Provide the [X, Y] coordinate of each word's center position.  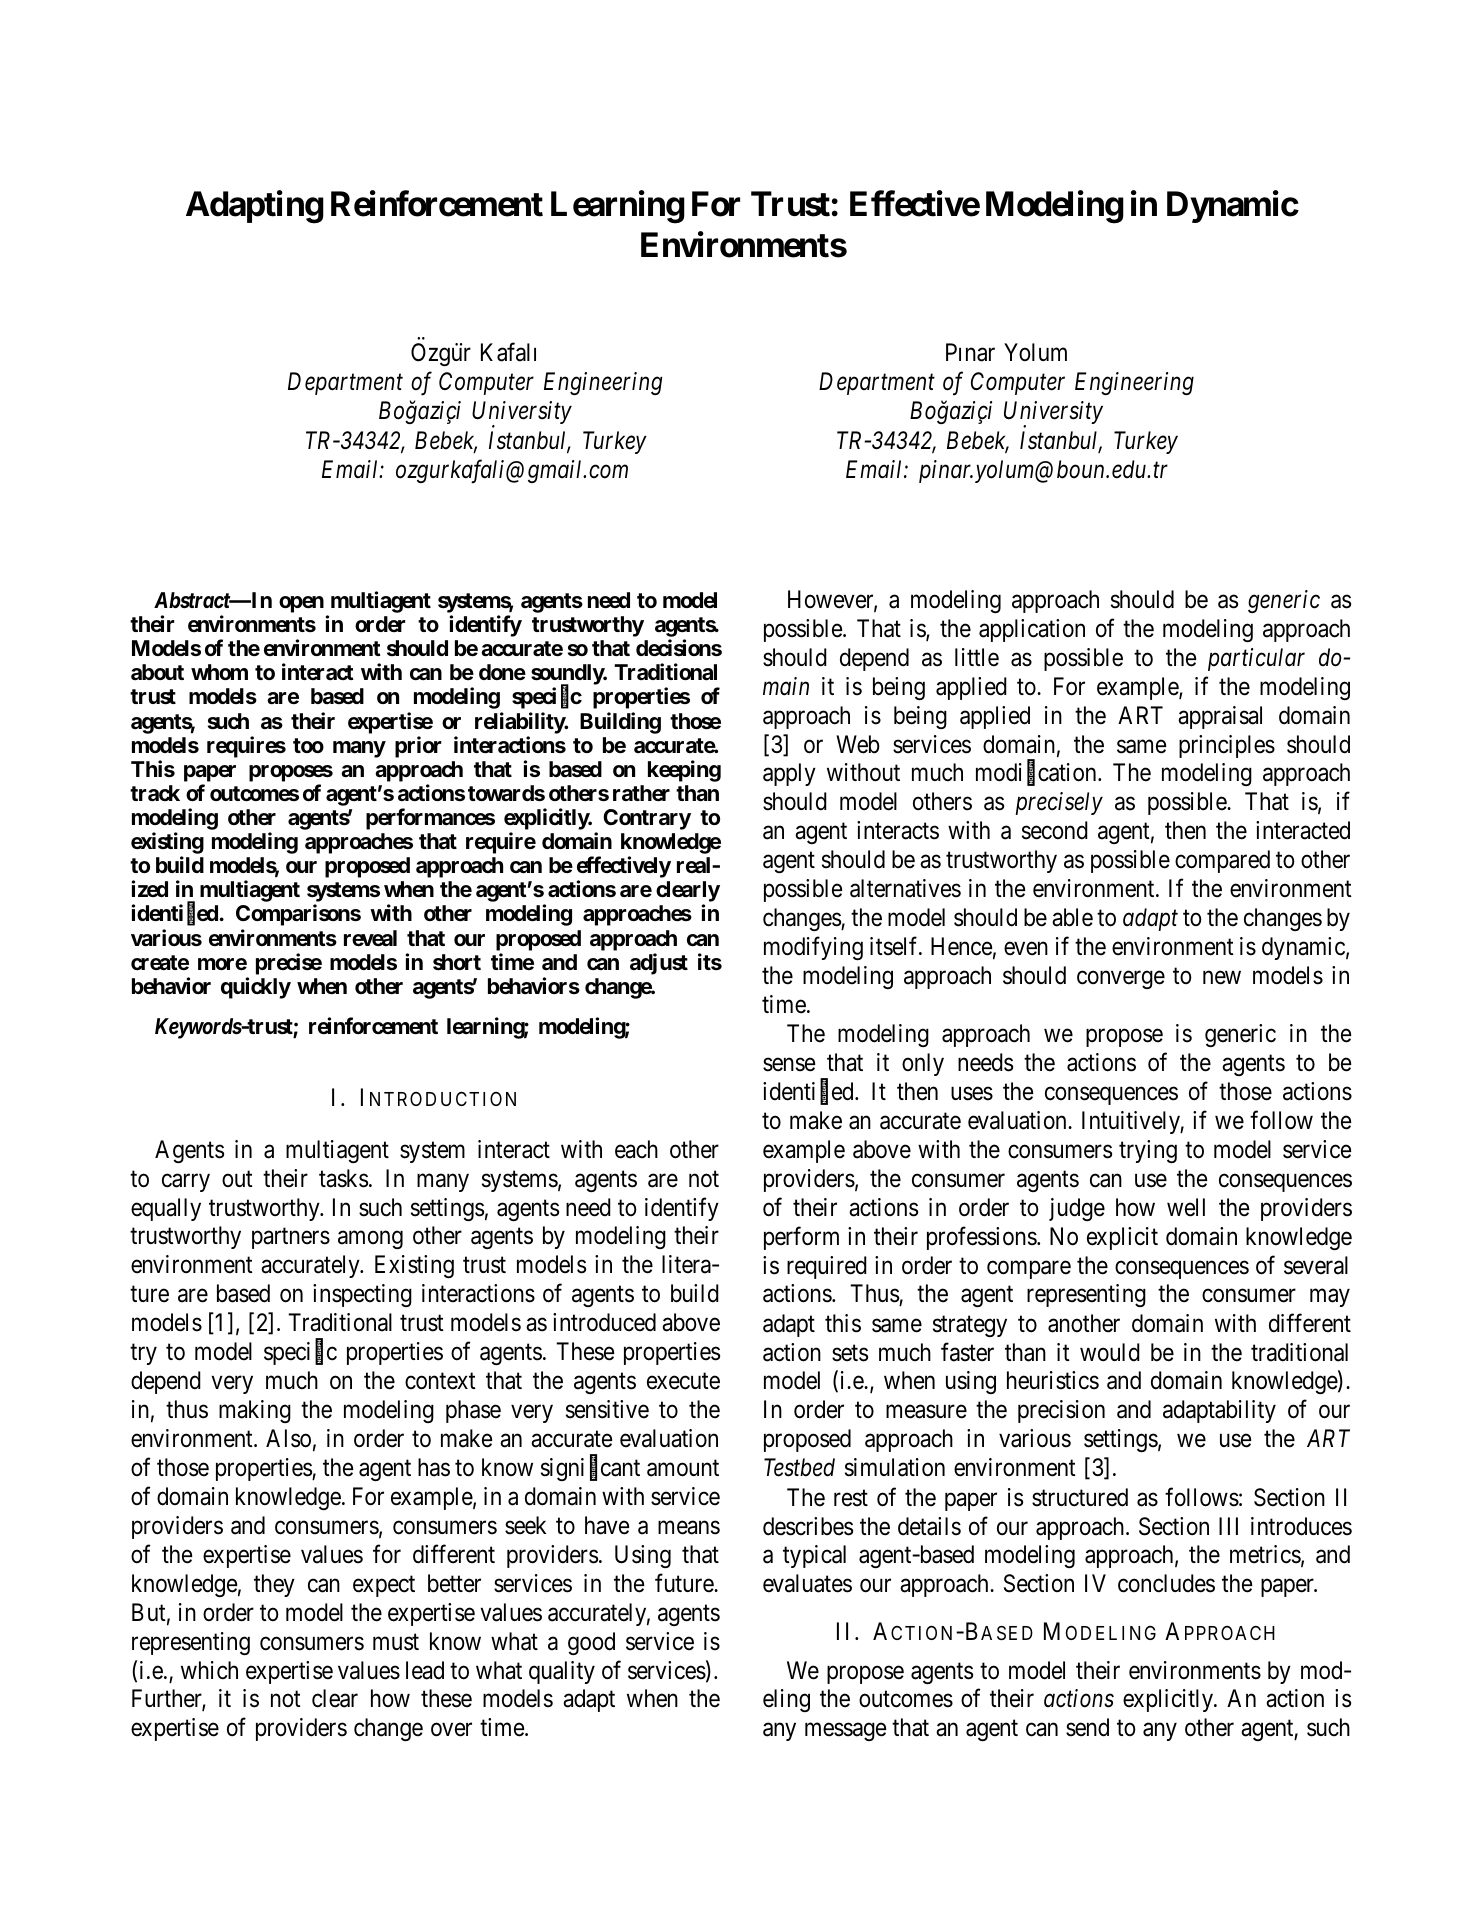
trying [1148, 1151]
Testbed [799, 1467]
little [977, 657]
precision [1061, 1411]
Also [288, 1438]
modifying [813, 948]
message [845, 1732]
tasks [343, 1178]
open [301, 604]
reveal [370, 938]
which [209, 1670]
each [636, 1149]
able [1072, 917]
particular [1256, 659]
